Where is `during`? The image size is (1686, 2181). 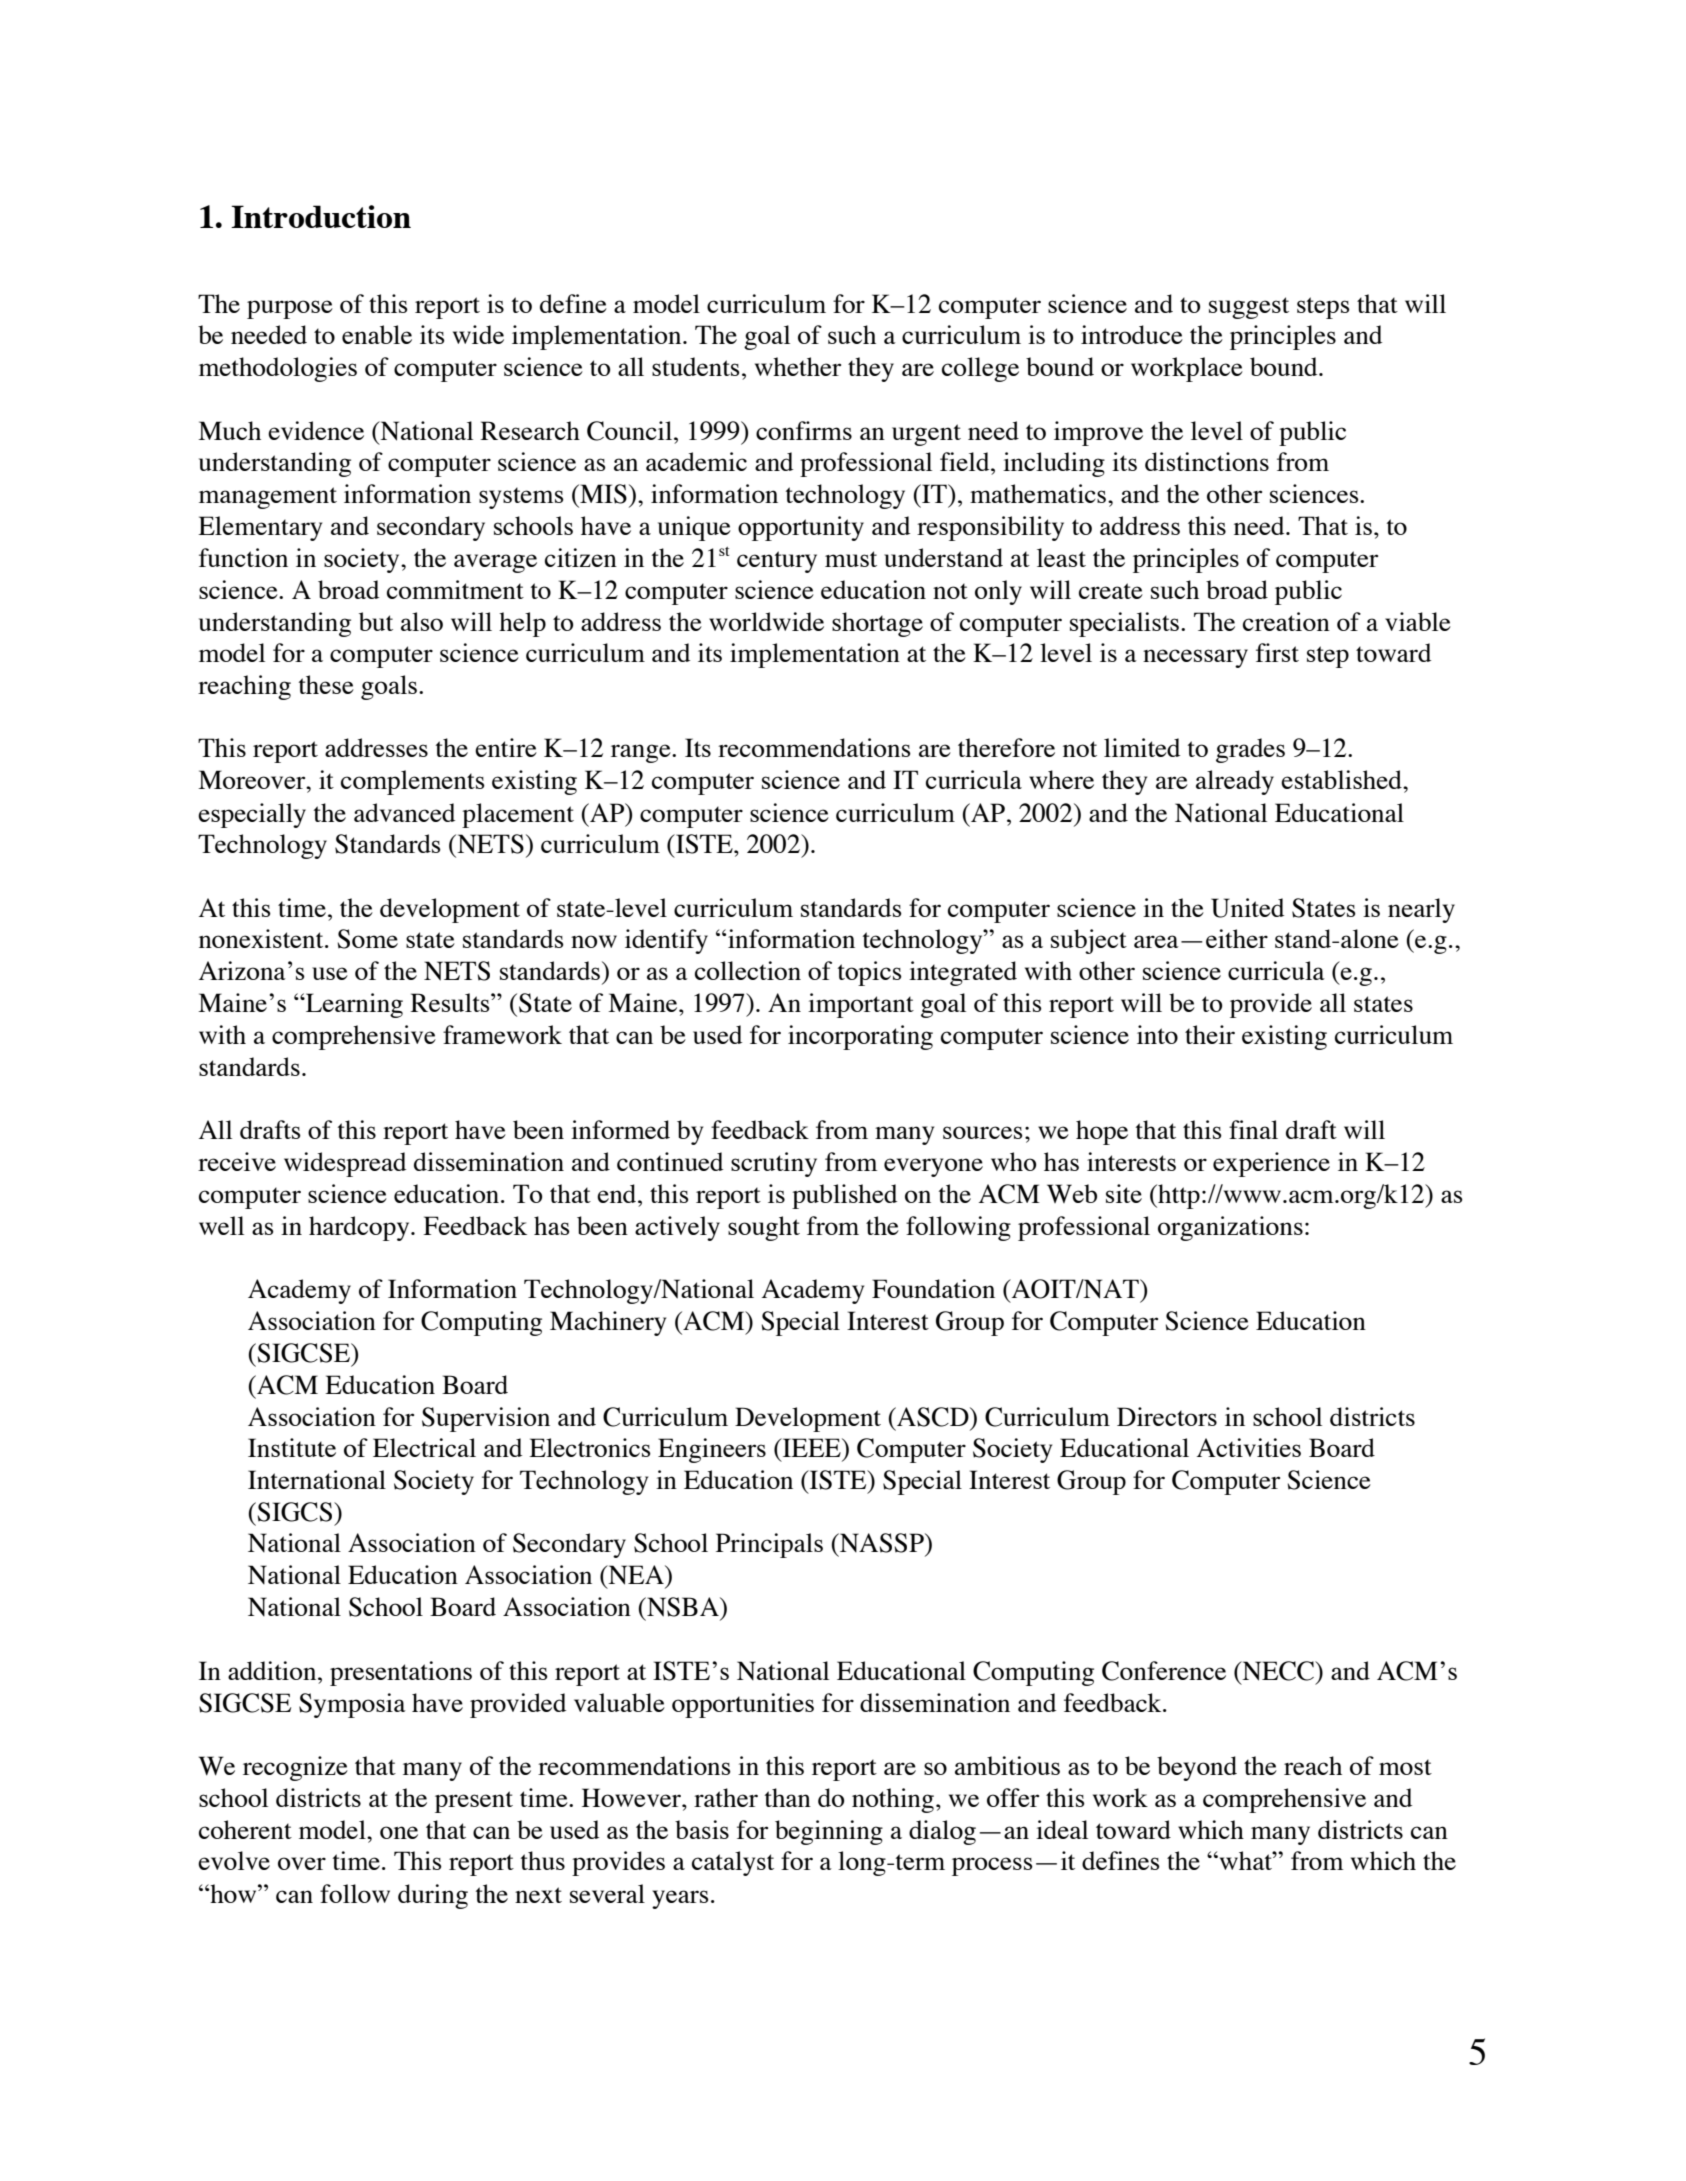 during is located at coordinates (433, 1896).
